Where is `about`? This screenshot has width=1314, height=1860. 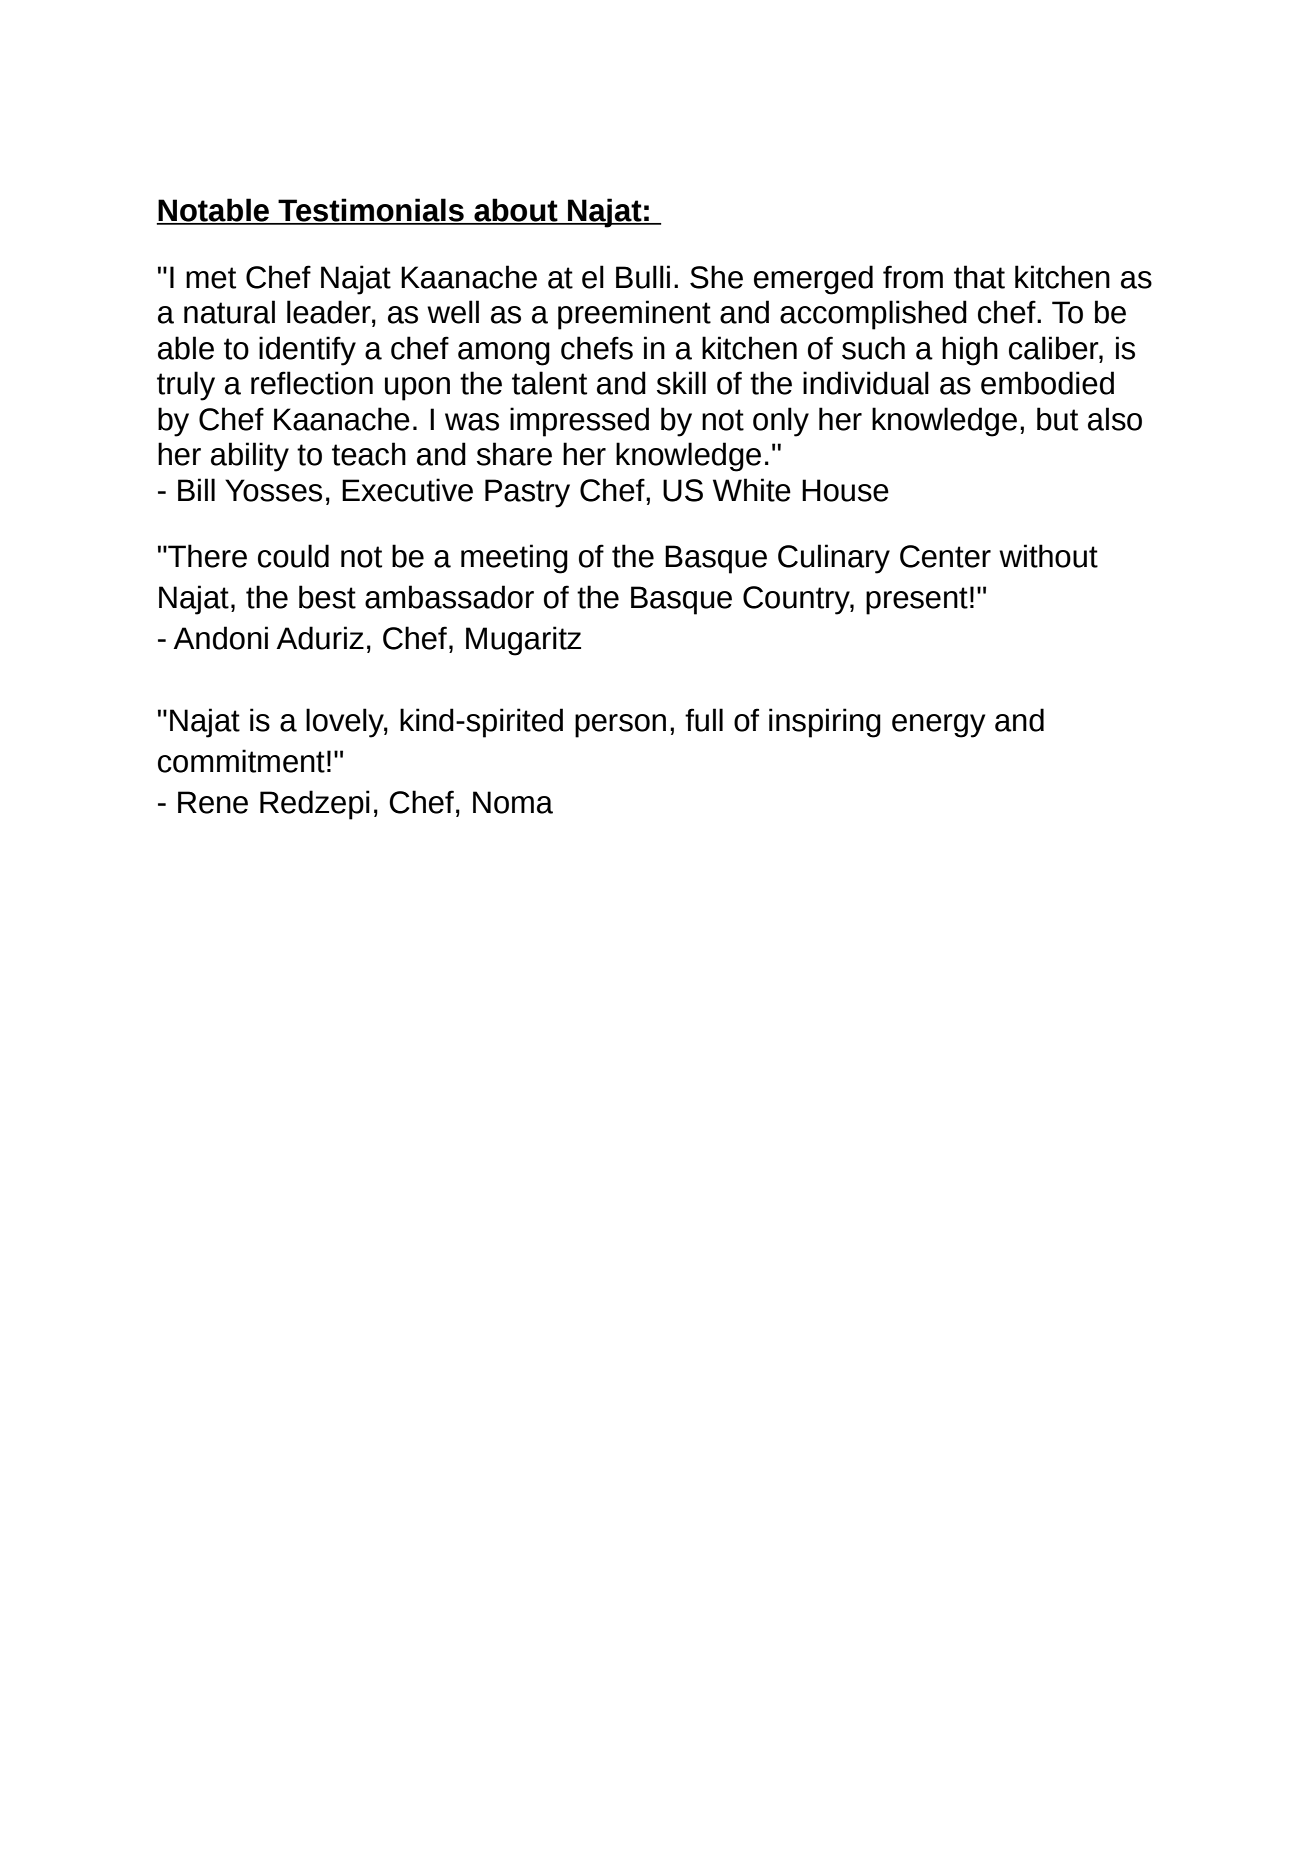
about is located at coordinates (516, 211).
